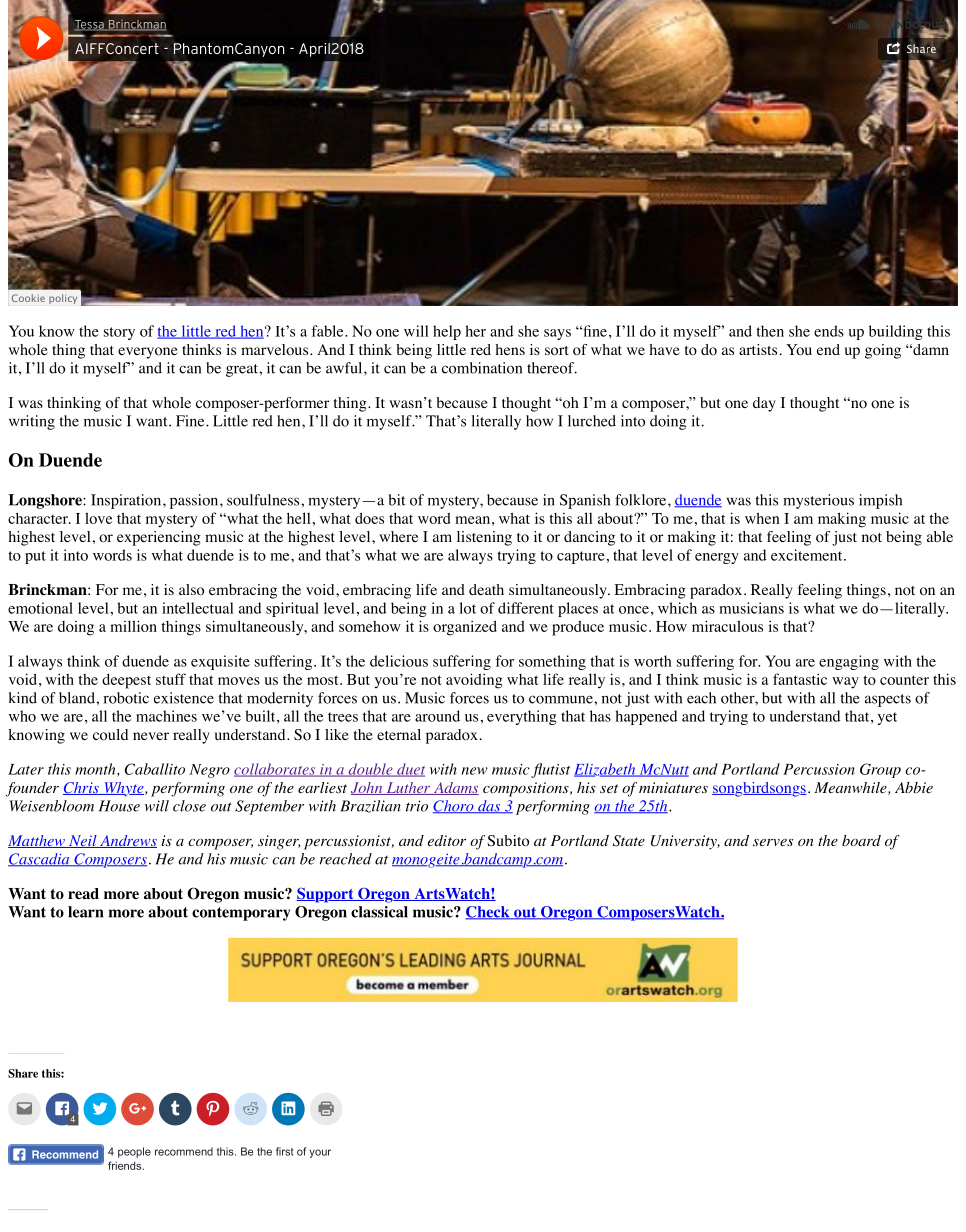 Image resolution: width=966 pixels, height=1232 pixels. I want to click on story, so click(119, 333).
